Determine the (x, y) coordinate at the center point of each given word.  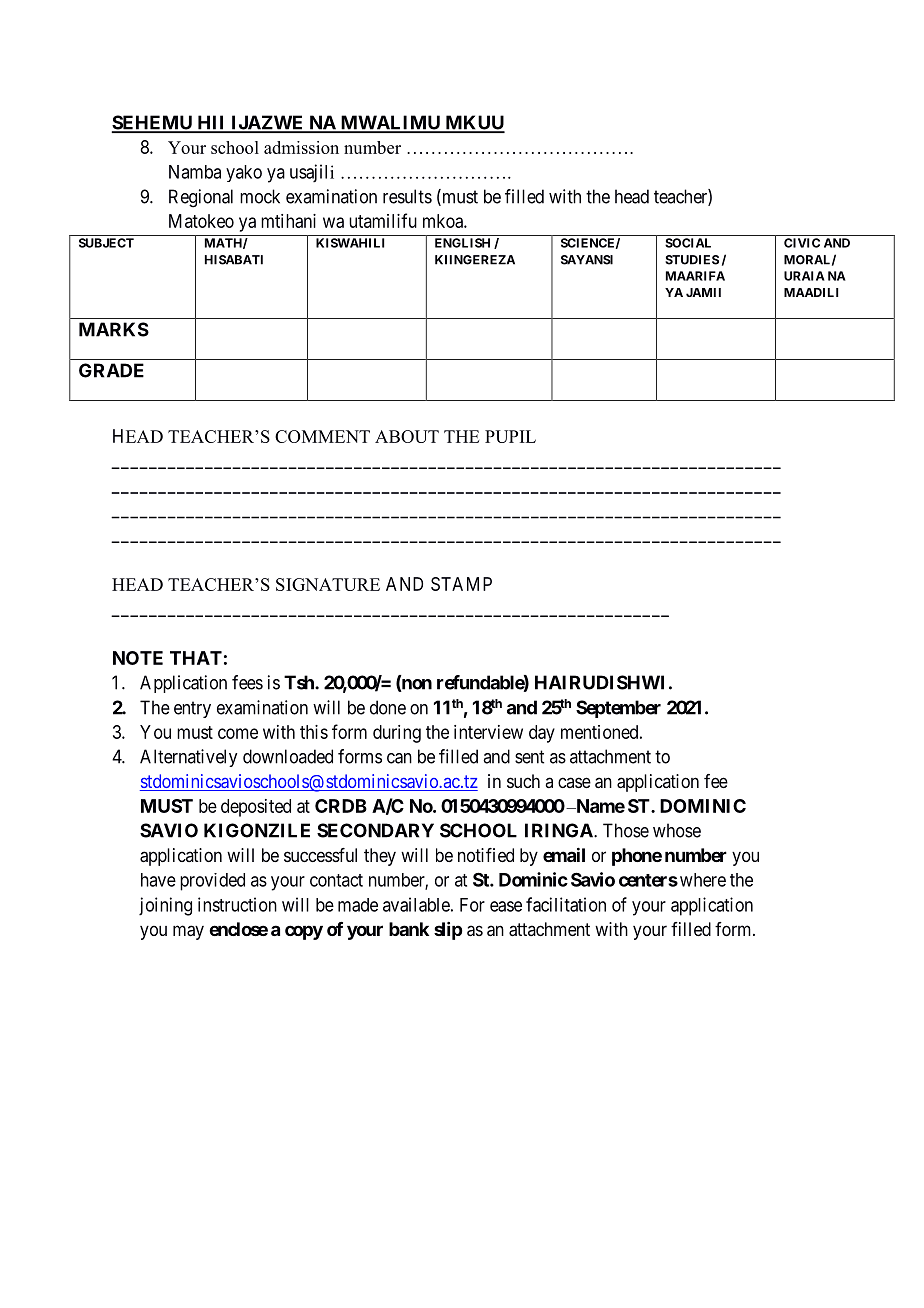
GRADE (111, 370)
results (407, 196)
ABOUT (407, 436)
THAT (196, 658)
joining (165, 906)
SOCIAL (688, 243)
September (618, 709)
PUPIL (510, 436)
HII (211, 123)
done (388, 707)
